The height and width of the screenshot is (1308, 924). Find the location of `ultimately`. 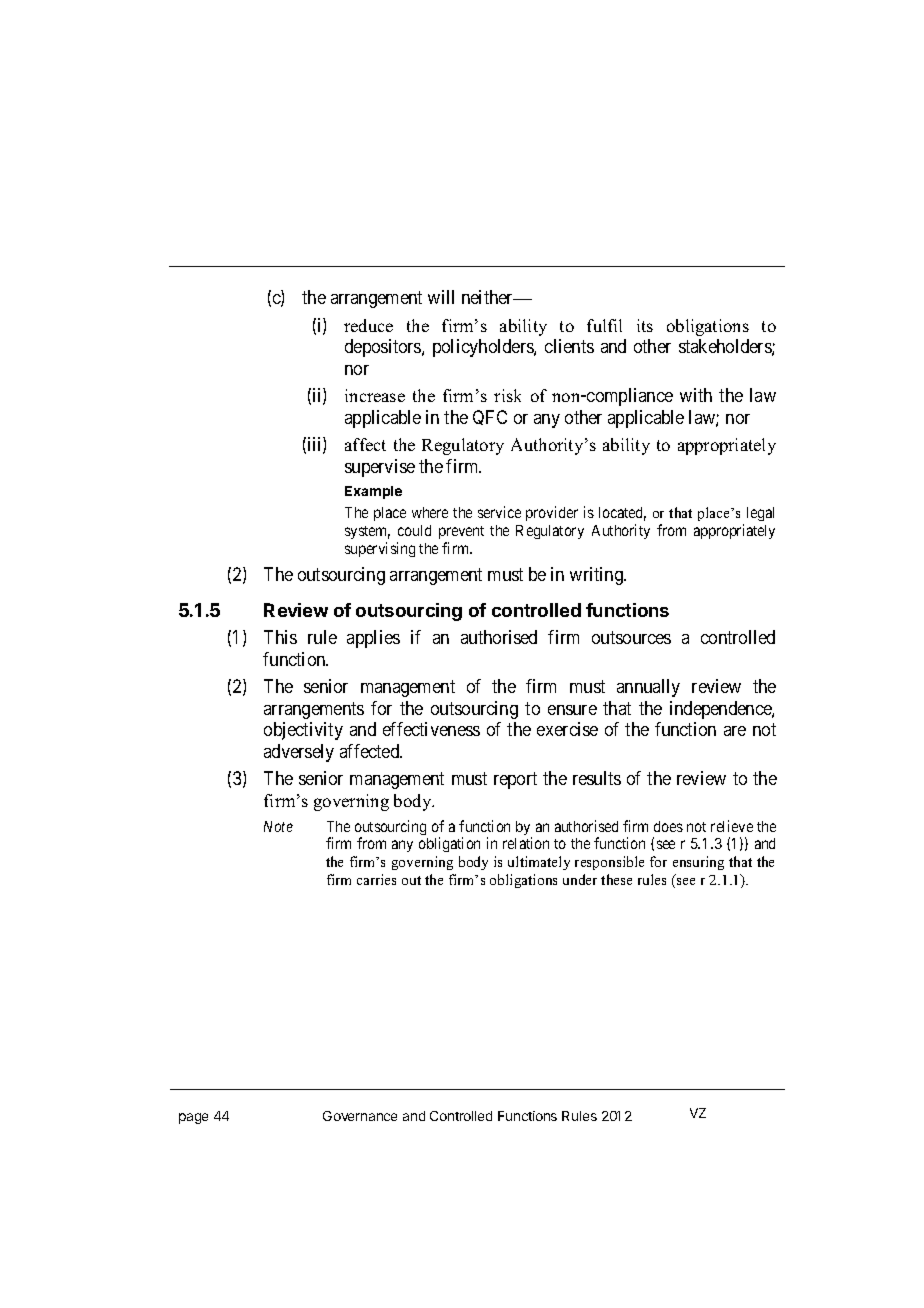

ultimately is located at coordinates (539, 863).
